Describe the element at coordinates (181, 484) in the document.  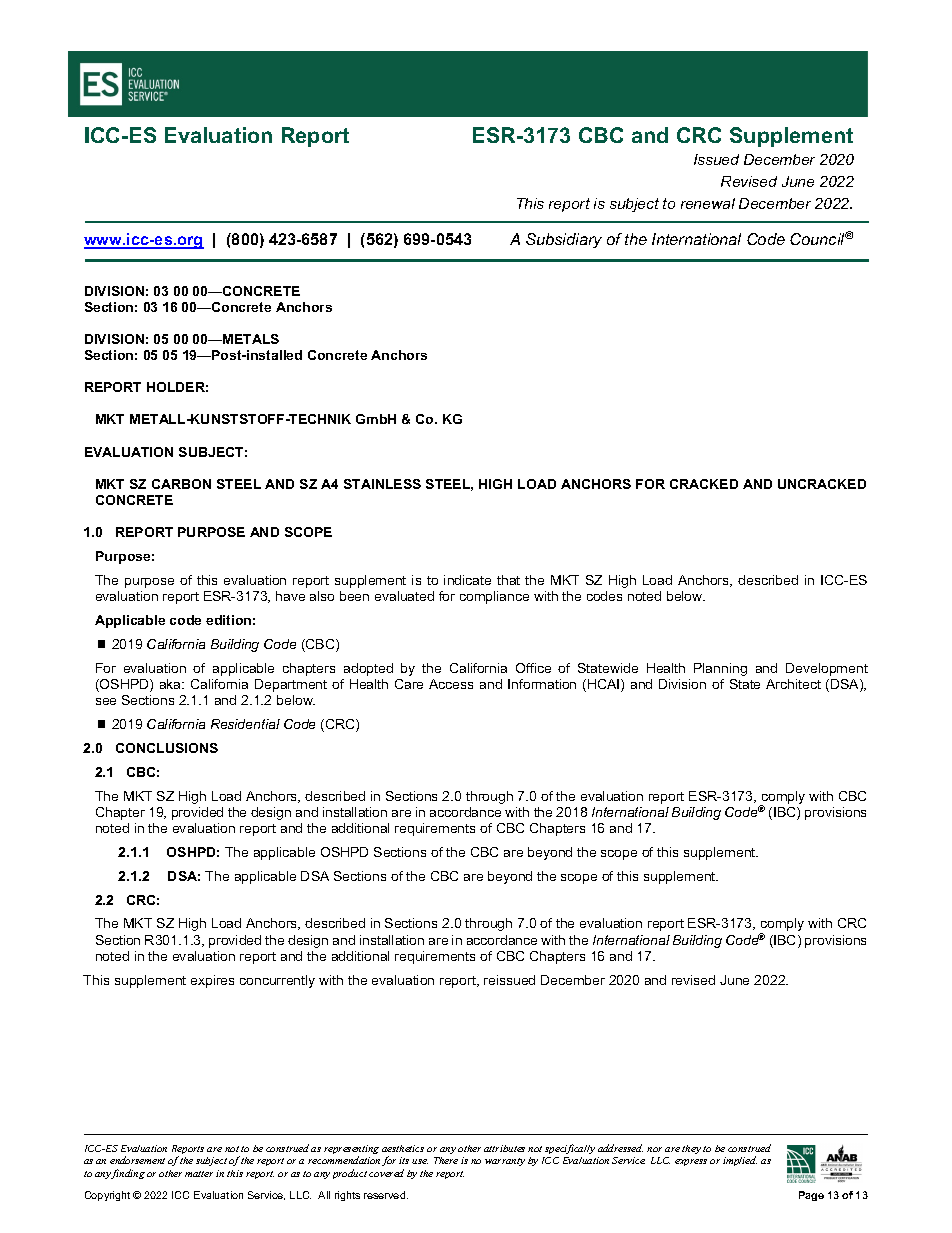
I see `CARBON` at that location.
